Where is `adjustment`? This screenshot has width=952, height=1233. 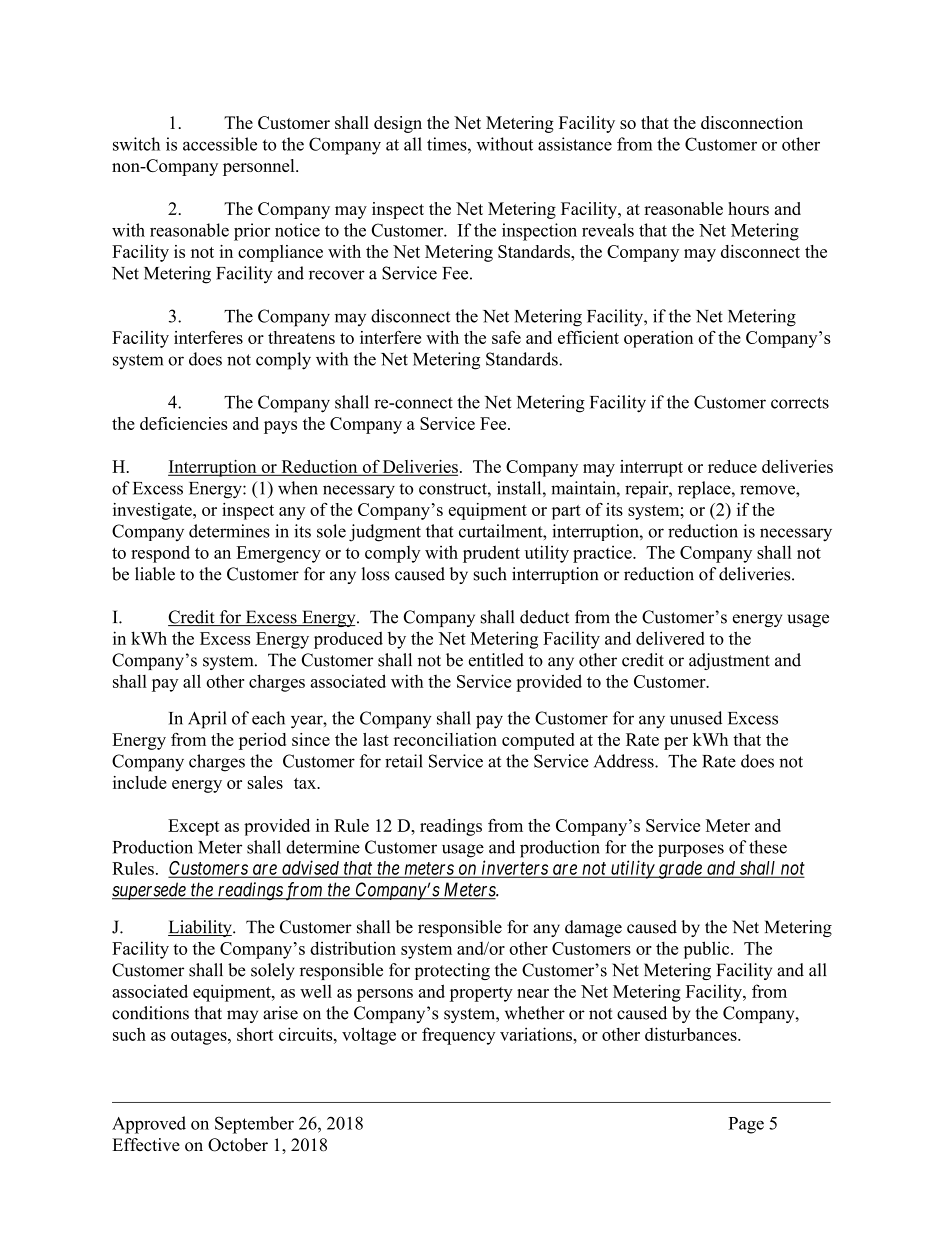
adjustment is located at coordinates (729, 661).
